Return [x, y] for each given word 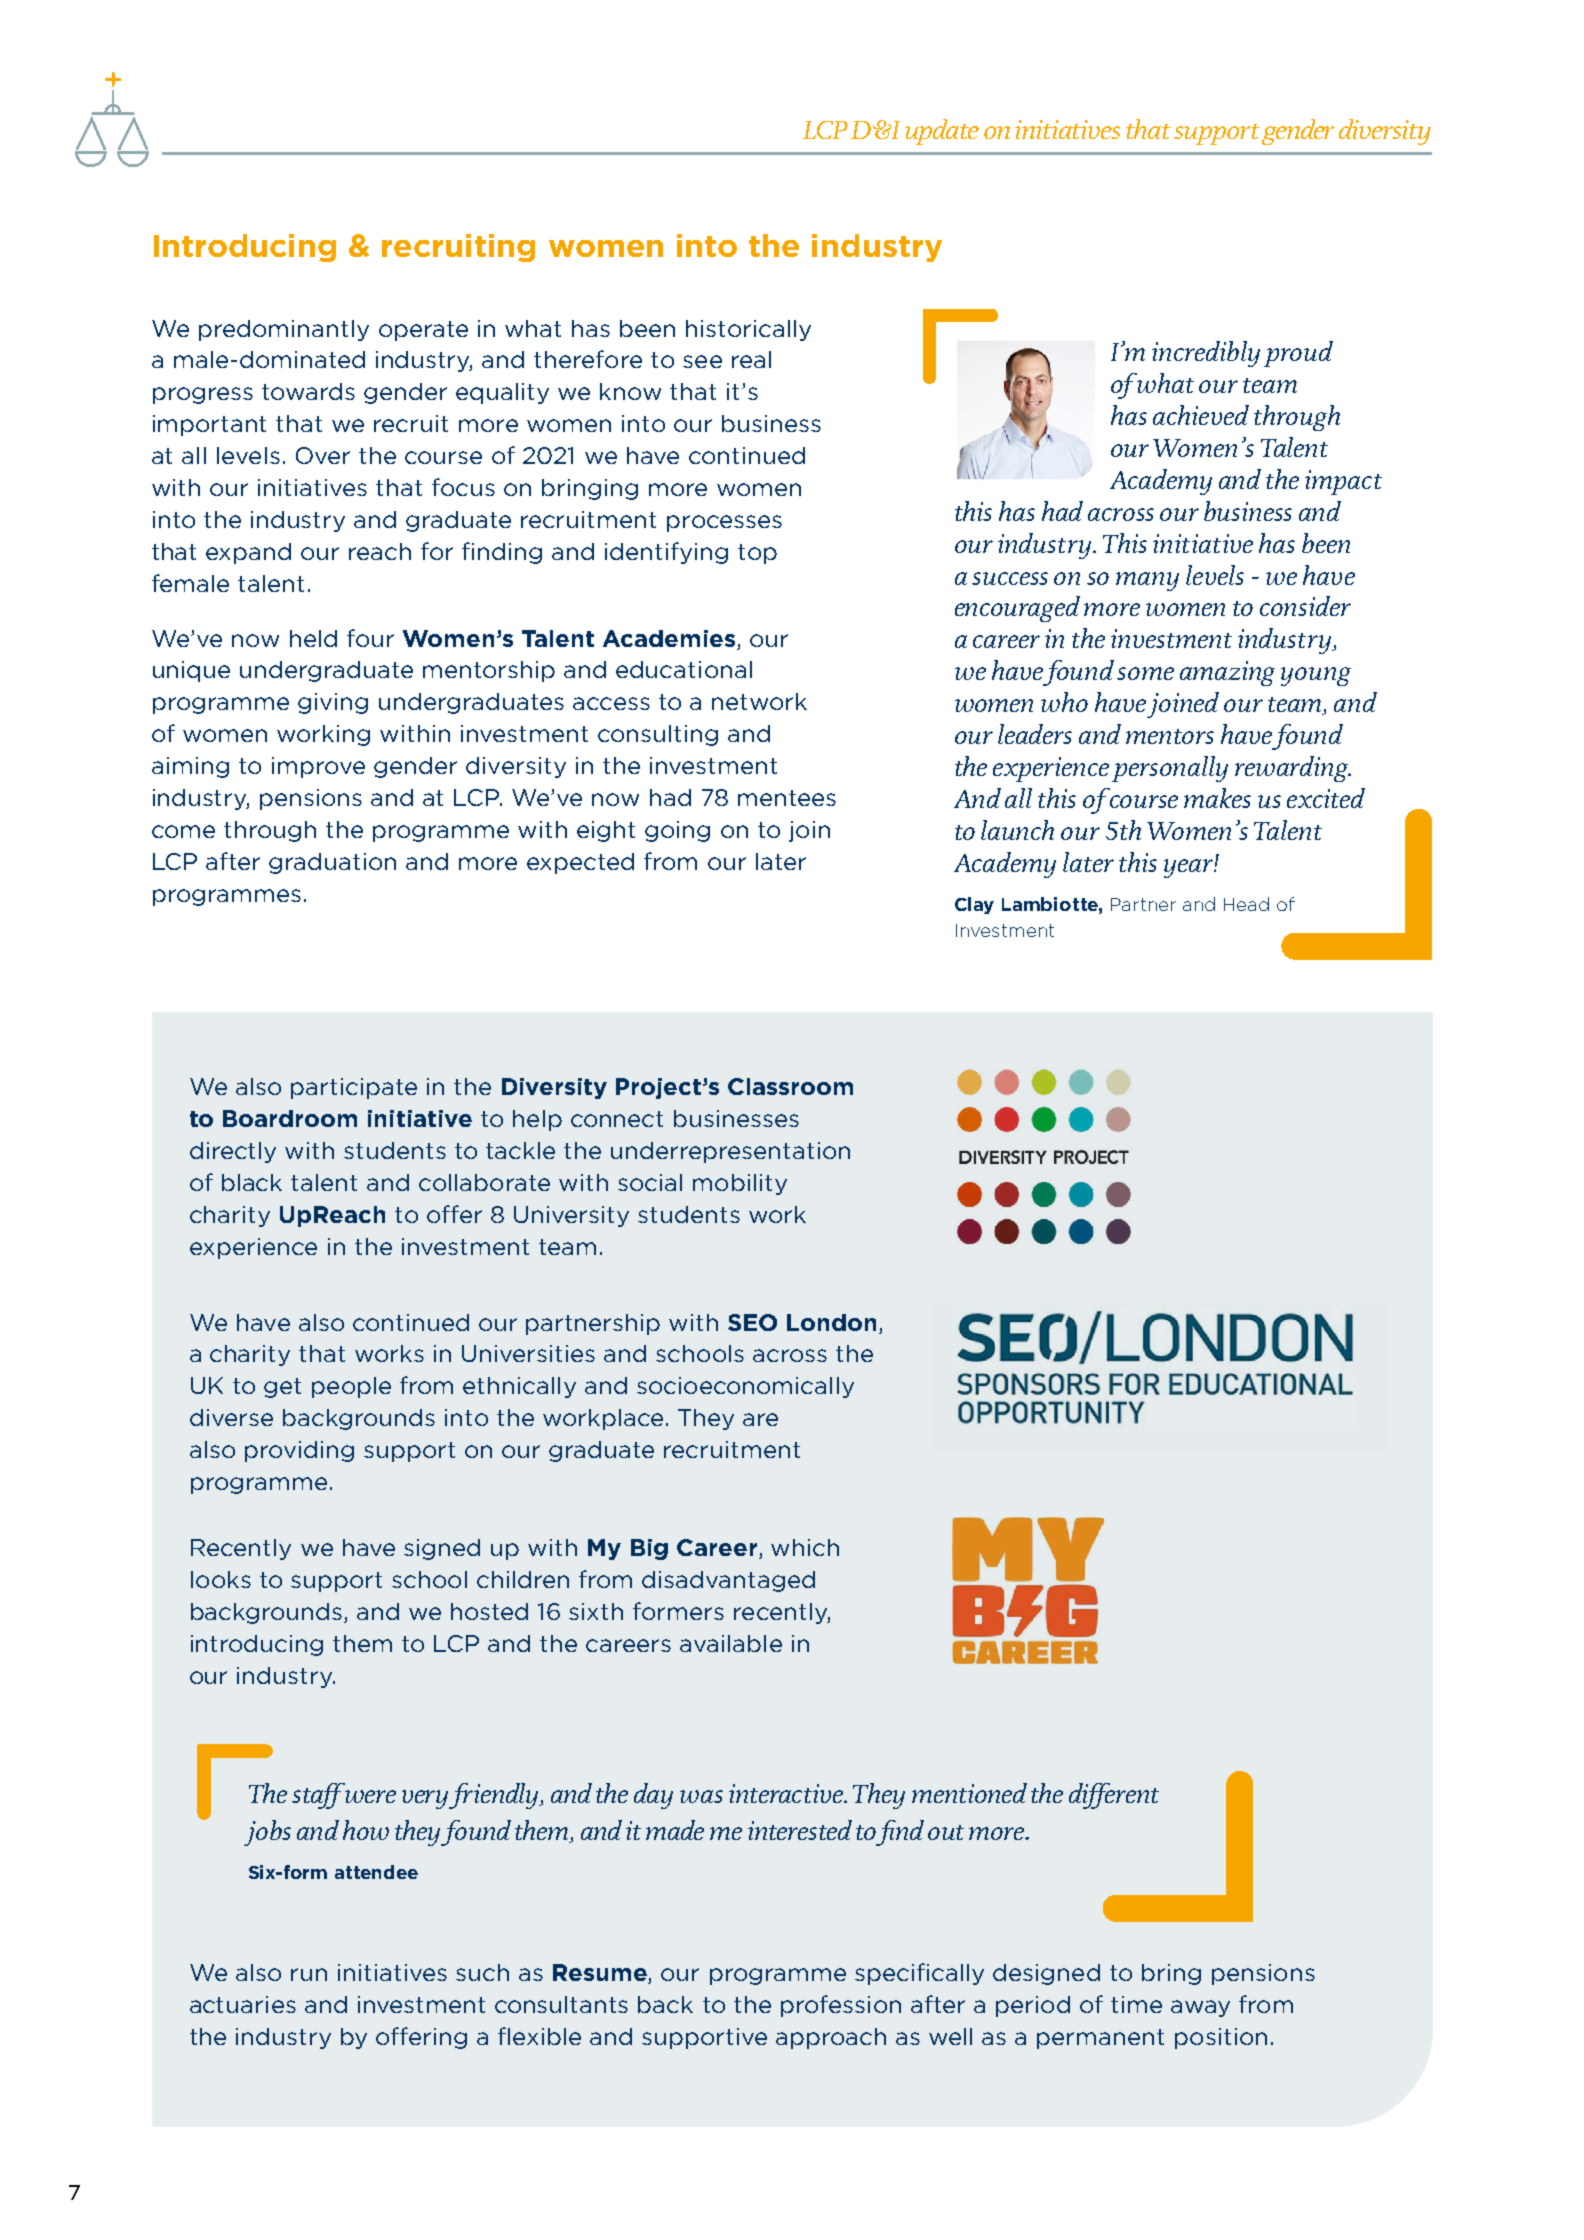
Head [1246, 904]
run [309, 1974]
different [1114, 1796]
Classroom [790, 1086]
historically [748, 330]
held [313, 638]
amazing [1227, 673]
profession [841, 2006]
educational [684, 669]
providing [299, 1451]
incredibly [1206, 354]
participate [354, 1088]
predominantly [284, 330]
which [805, 1547]
